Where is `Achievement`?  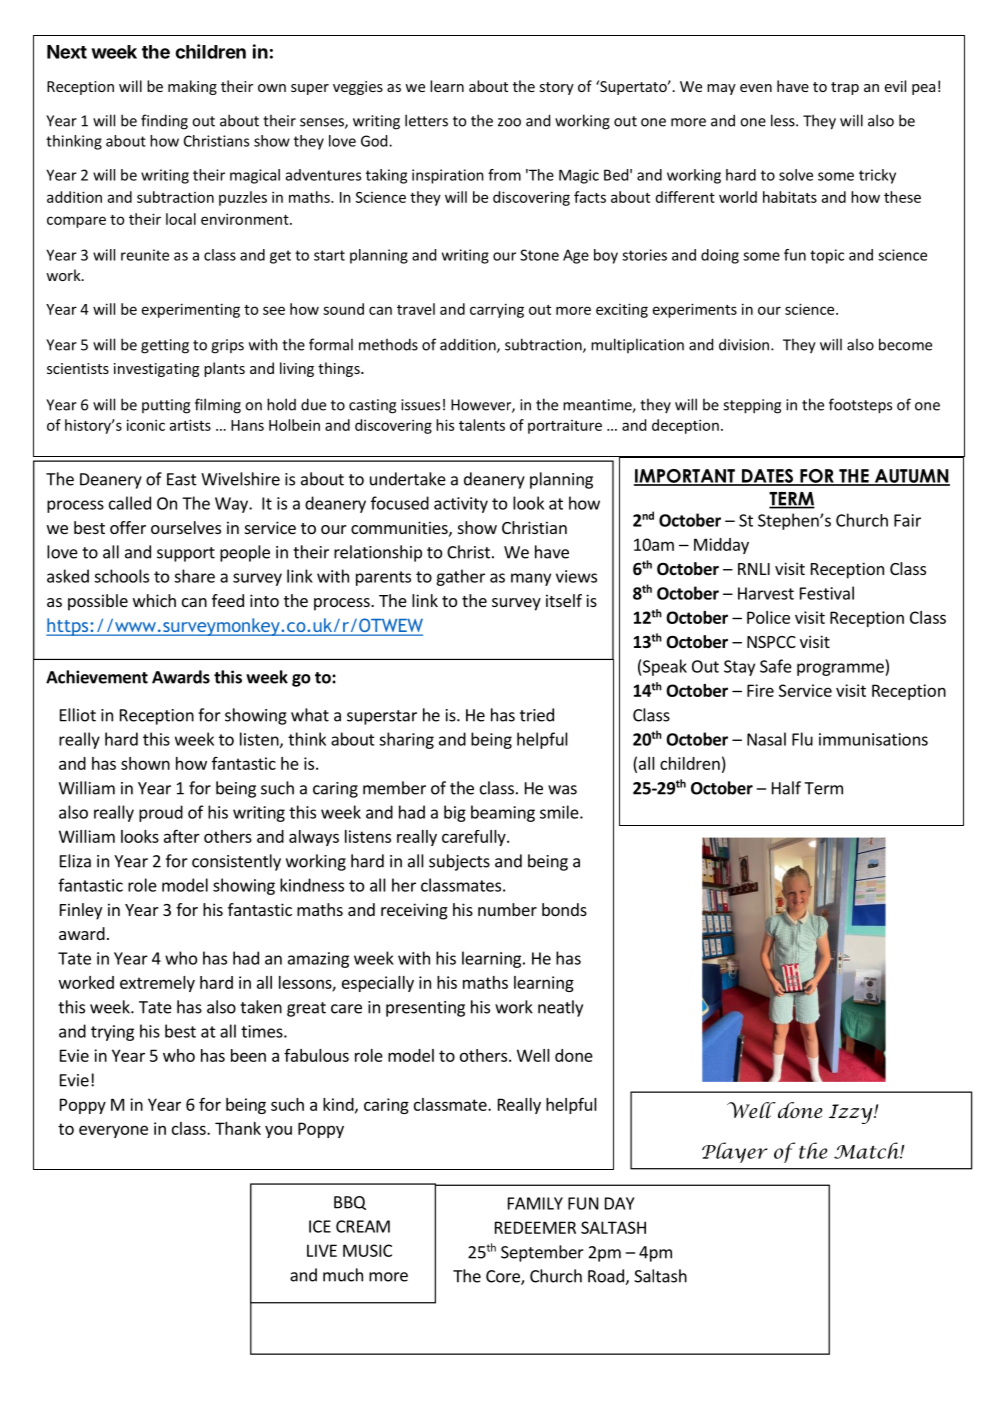
Achievement is located at coordinates (97, 677).
